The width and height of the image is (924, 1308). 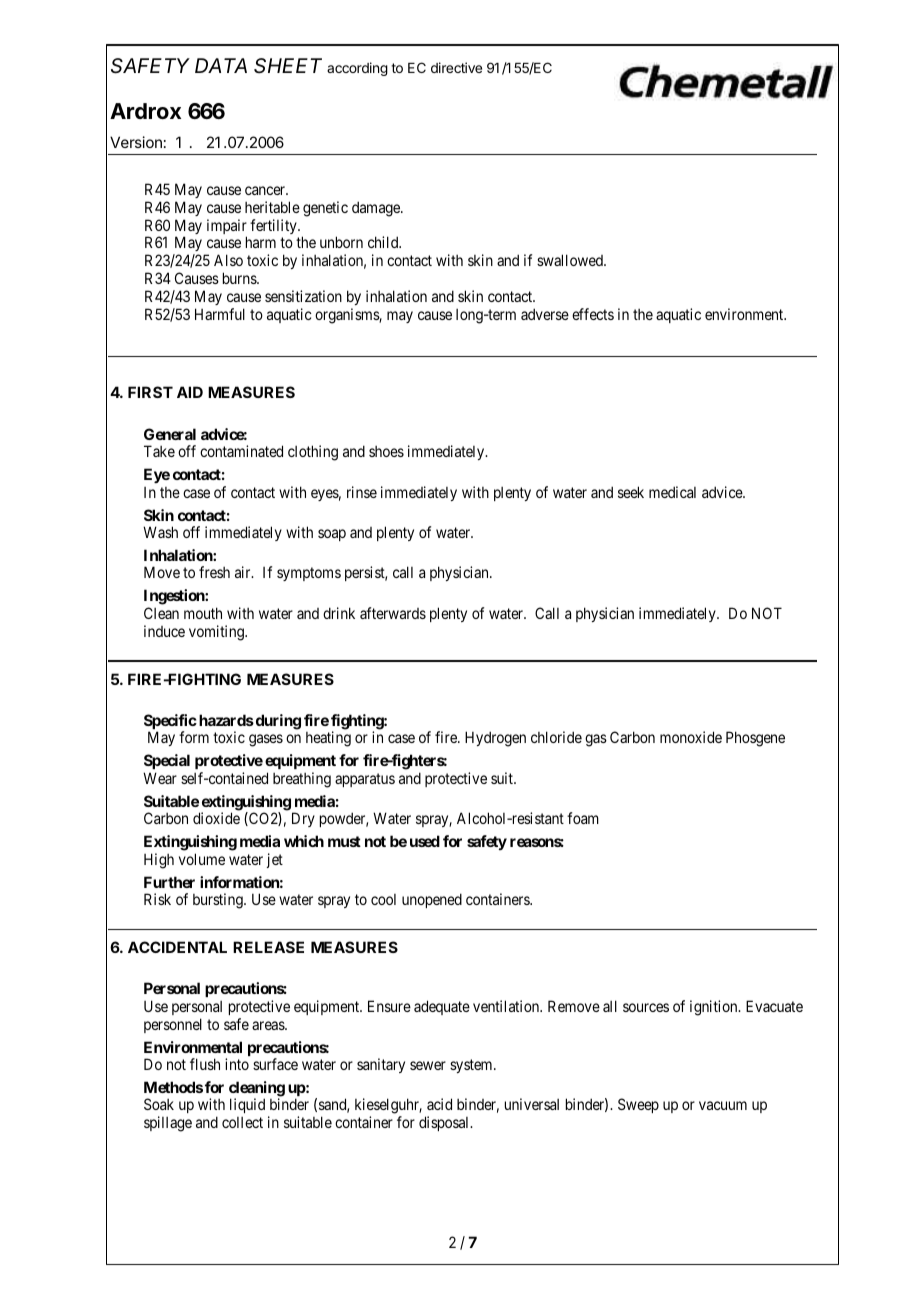 What do you see at coordinates (203, 613) in the image?
I see `mouth` at bounding box center [203, 613].
